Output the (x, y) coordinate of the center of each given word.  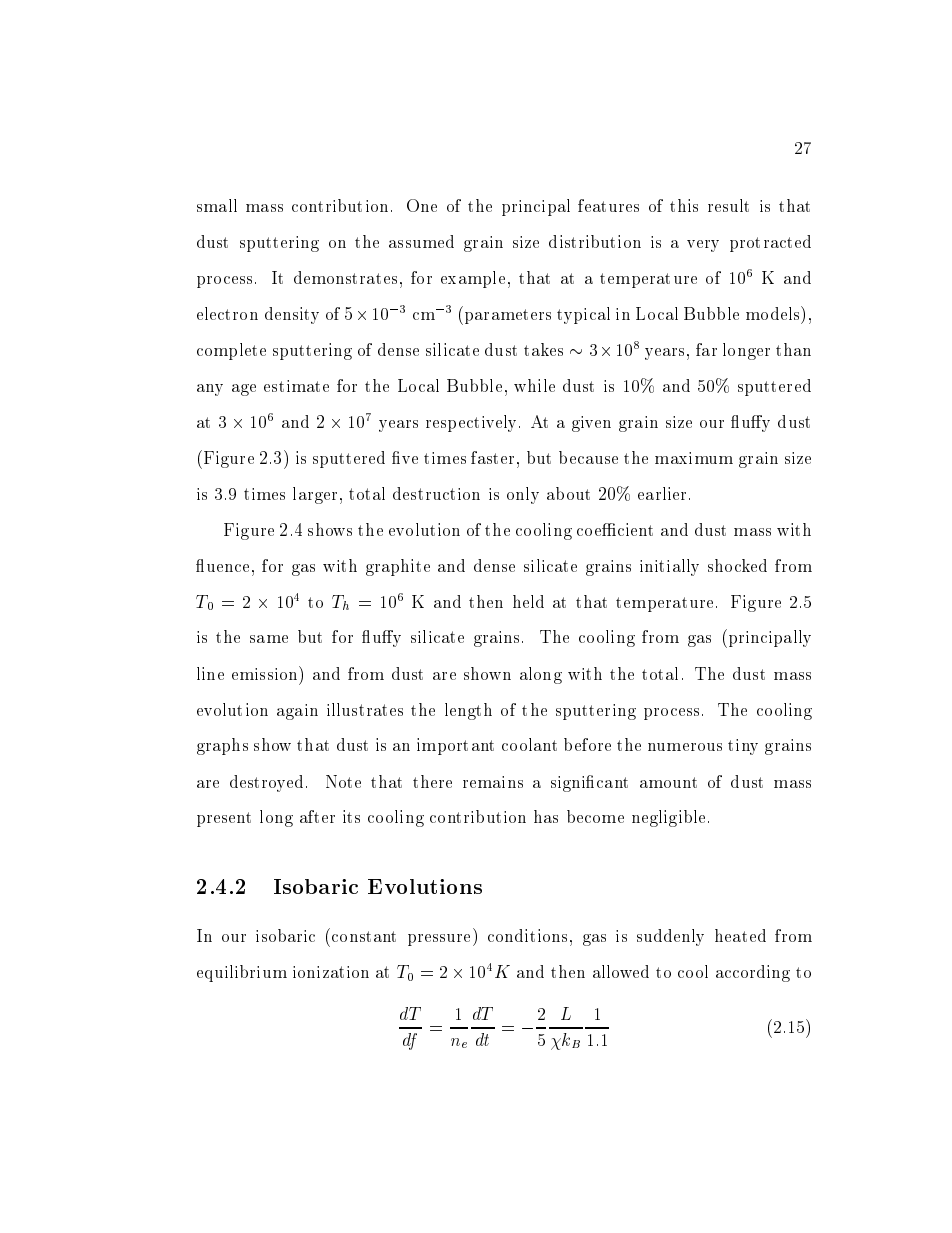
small (217, 205)
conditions (527, 935)
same (269, 639)
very (703, 246)
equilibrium (242, 973)
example (473, 279)
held (528, 601)
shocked (737, 565)
